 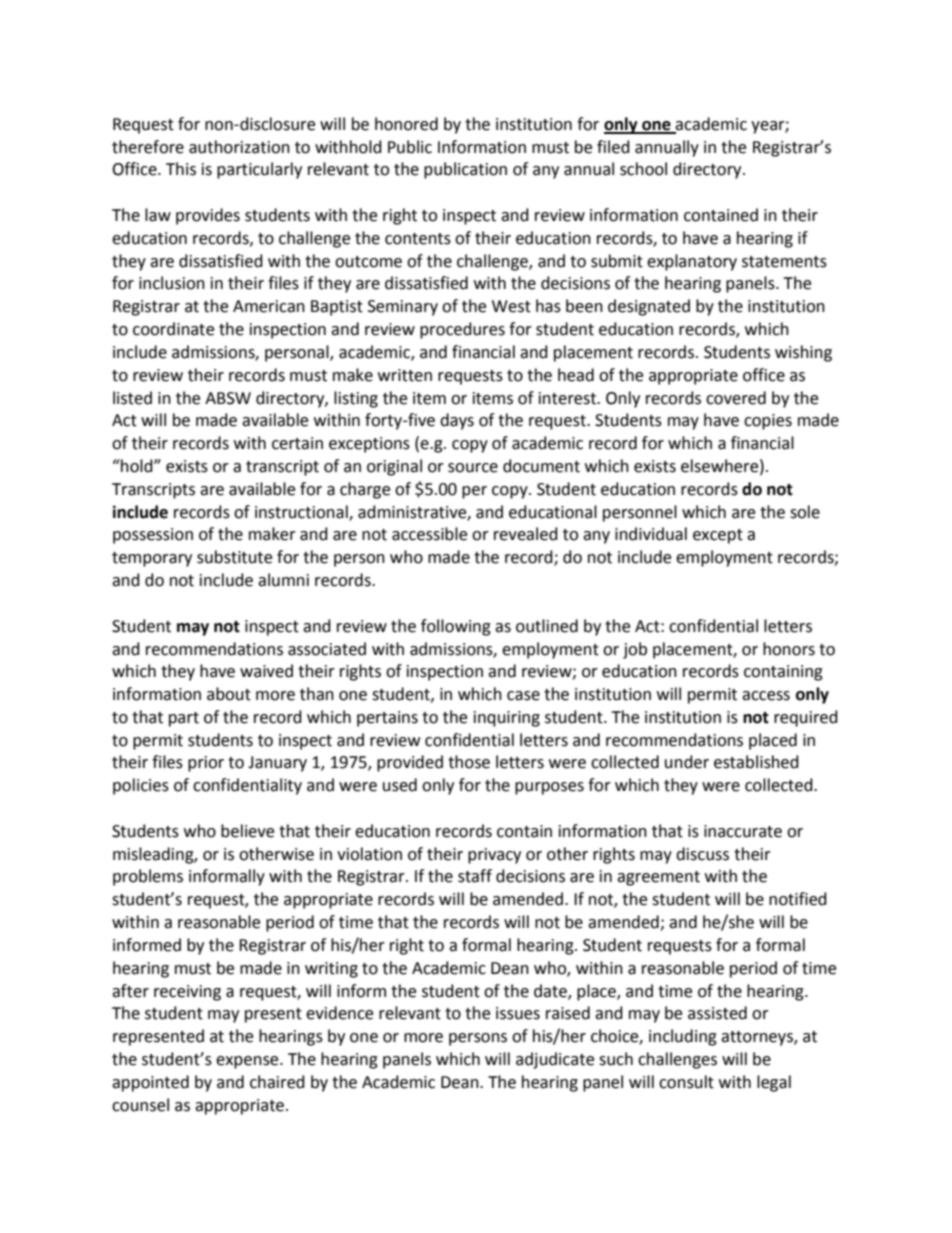 I want to click on inquiring, so click(x=507, y=719).
